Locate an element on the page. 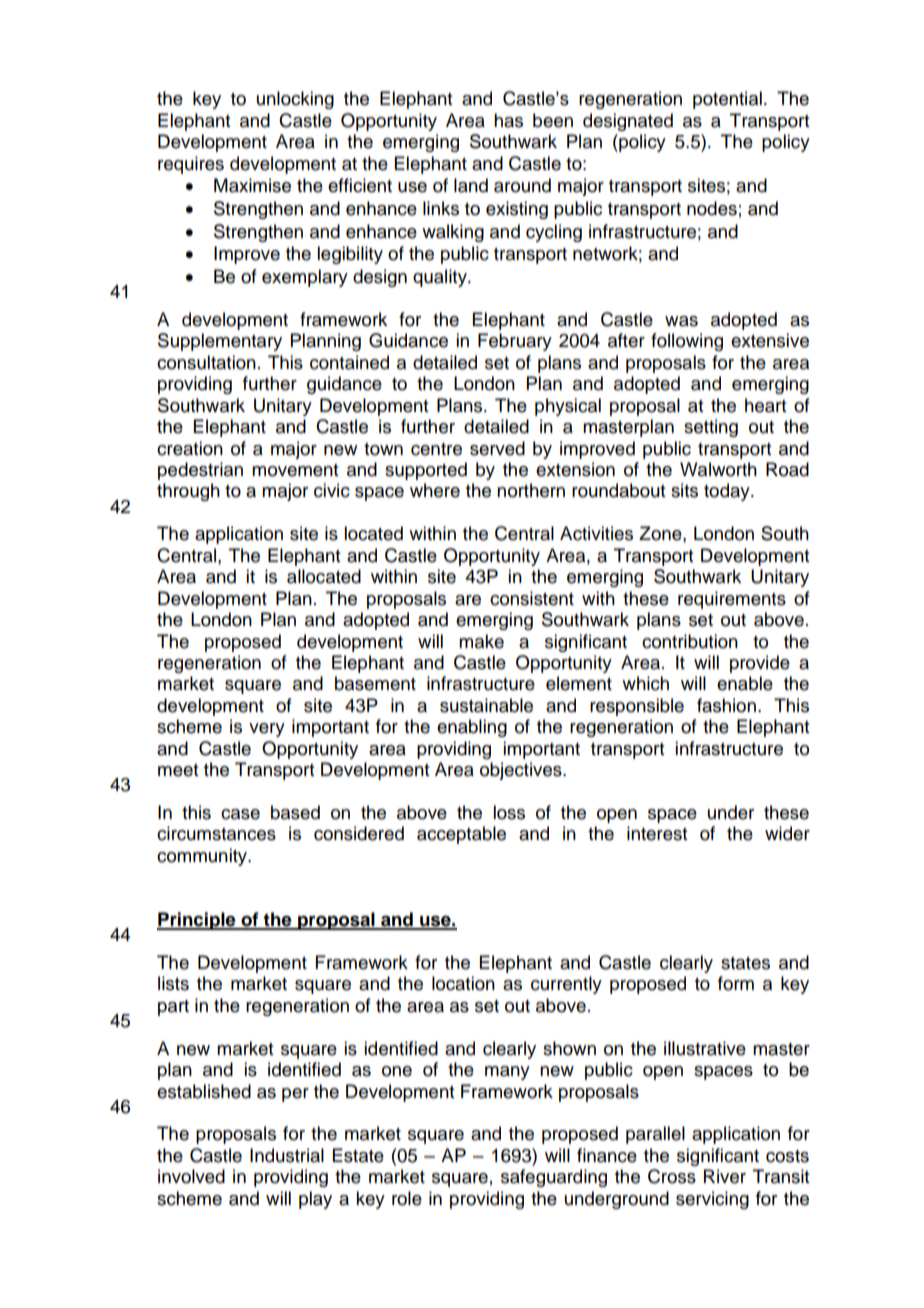 The height and width of the document is (1308, 924). acceptable is located at coordinates (461, 835).
